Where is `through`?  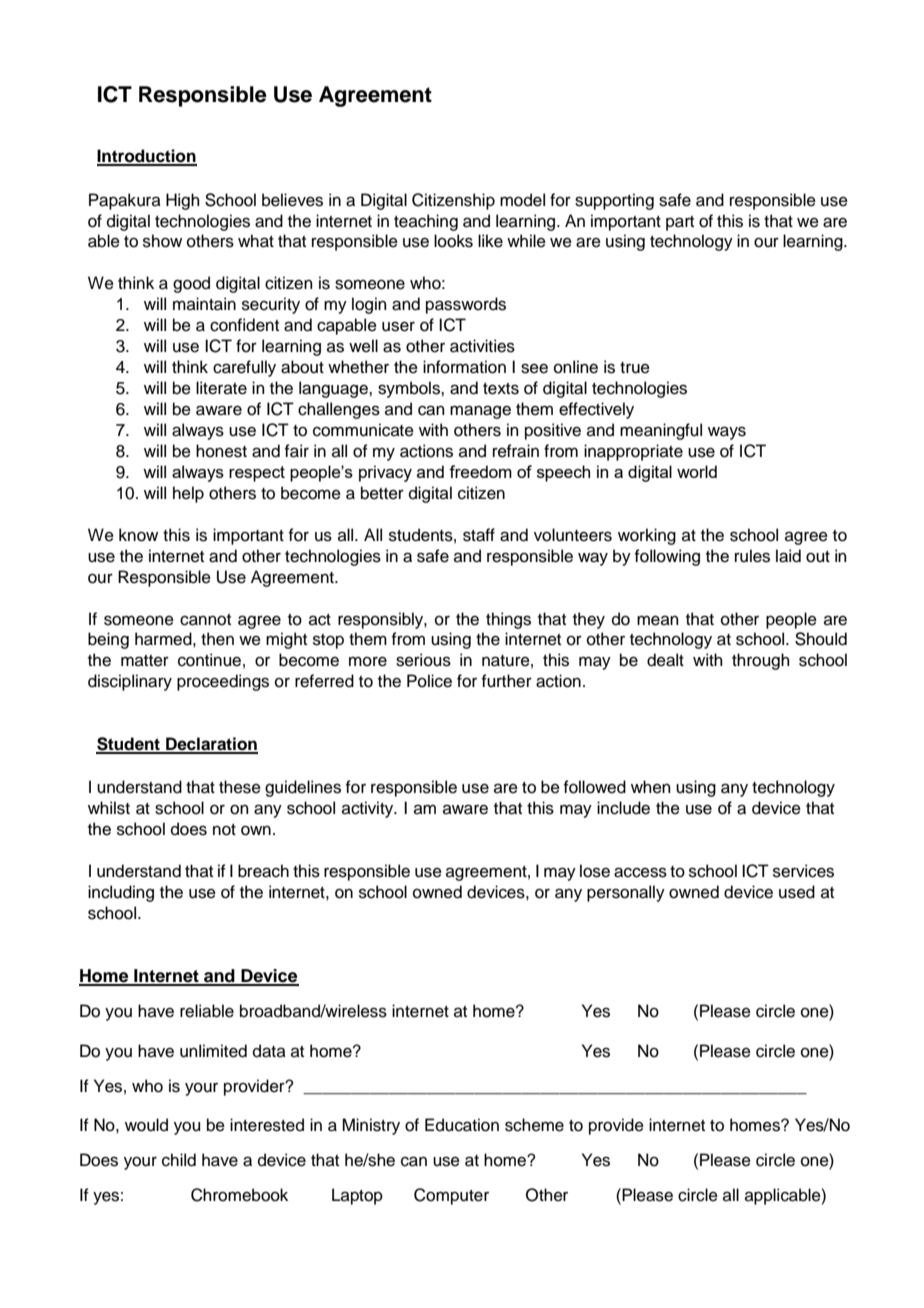 through is located at coordinates (761, 661).
